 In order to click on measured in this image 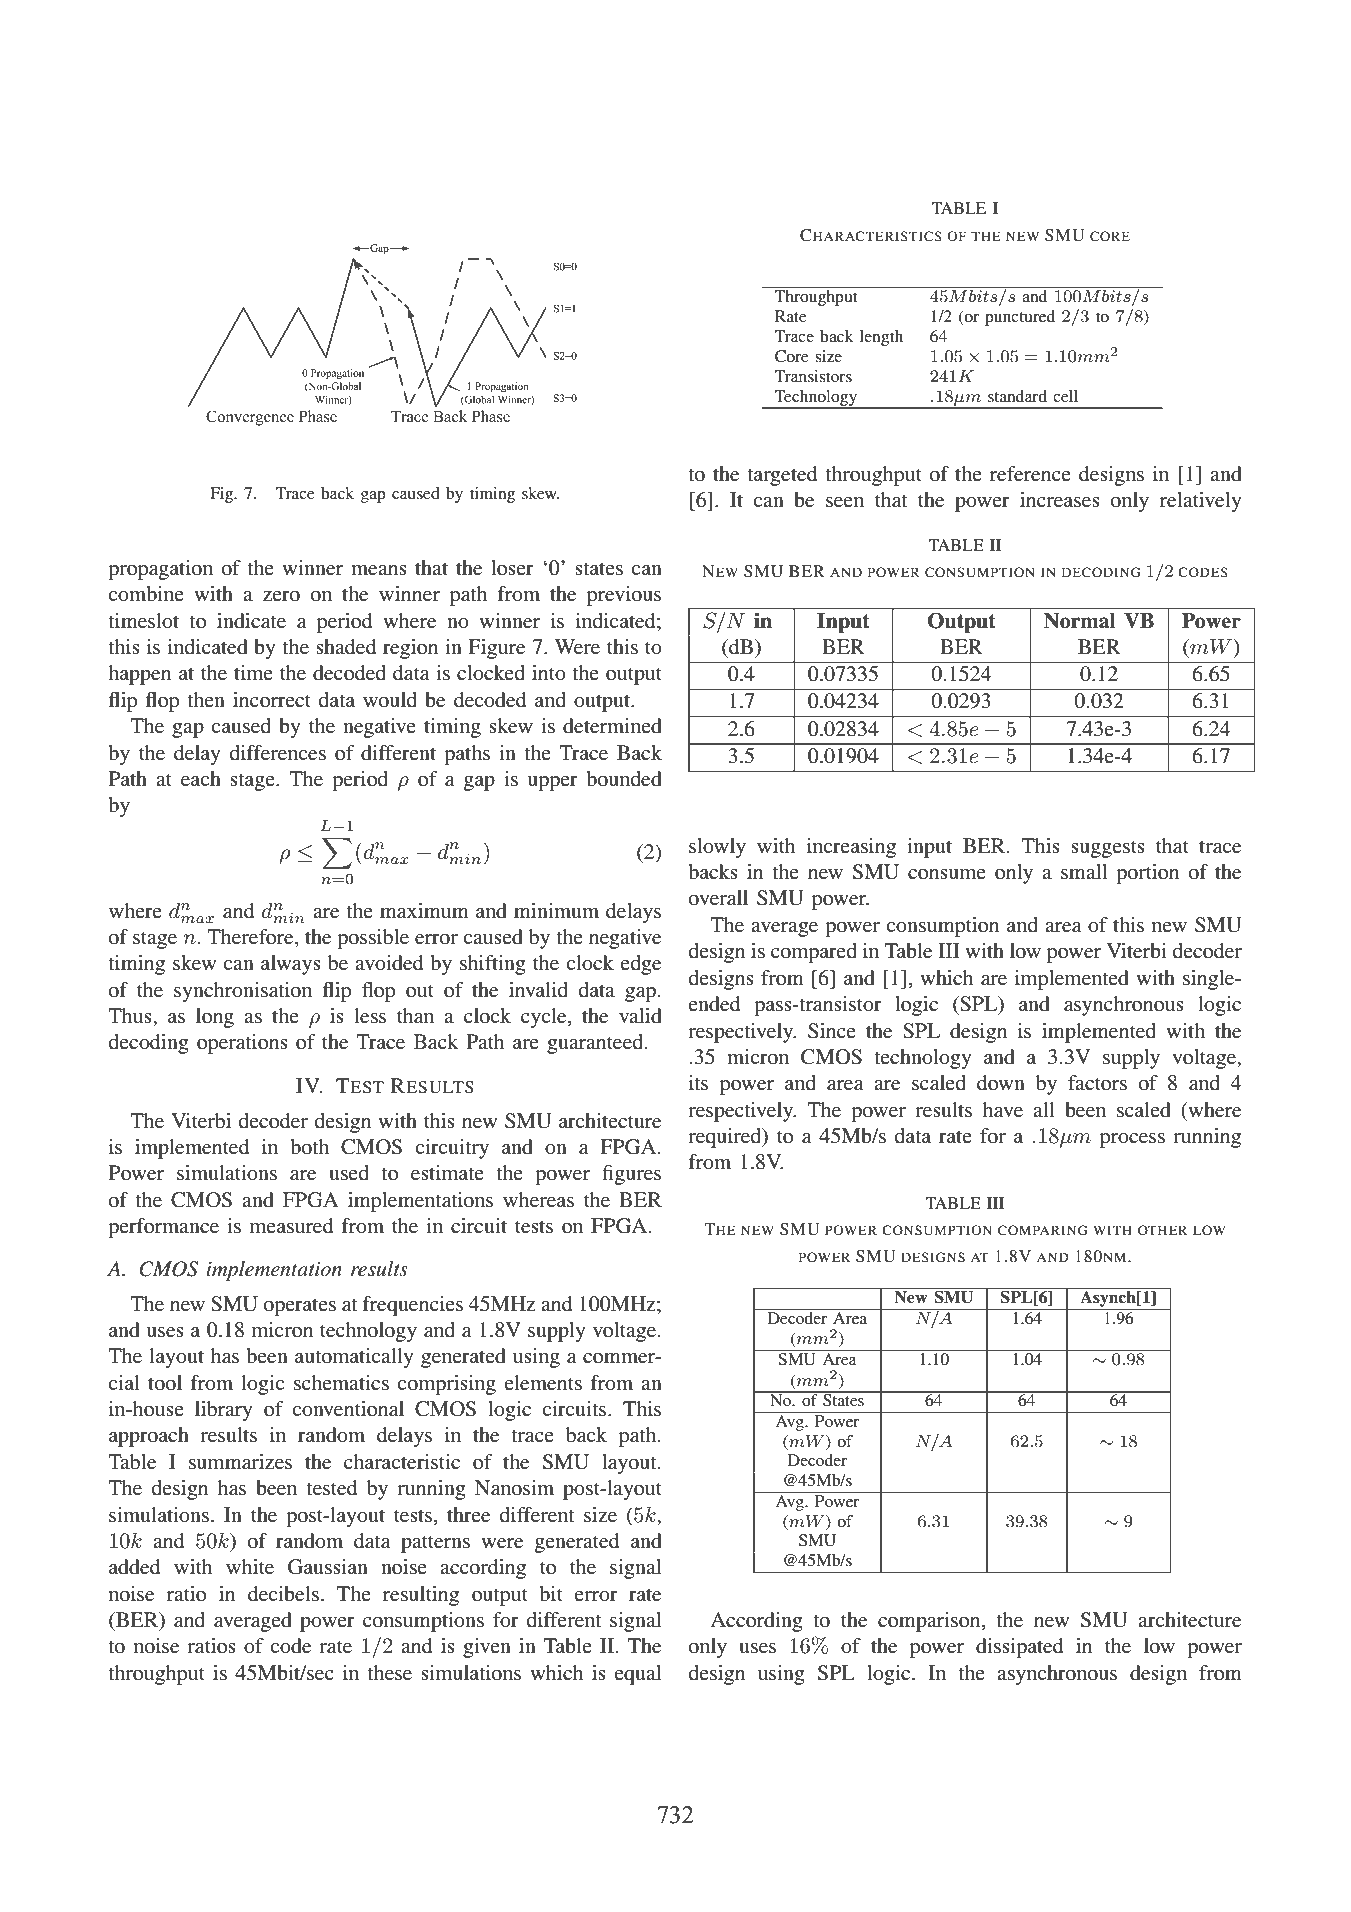, I will do `click(291, 1226)`.
